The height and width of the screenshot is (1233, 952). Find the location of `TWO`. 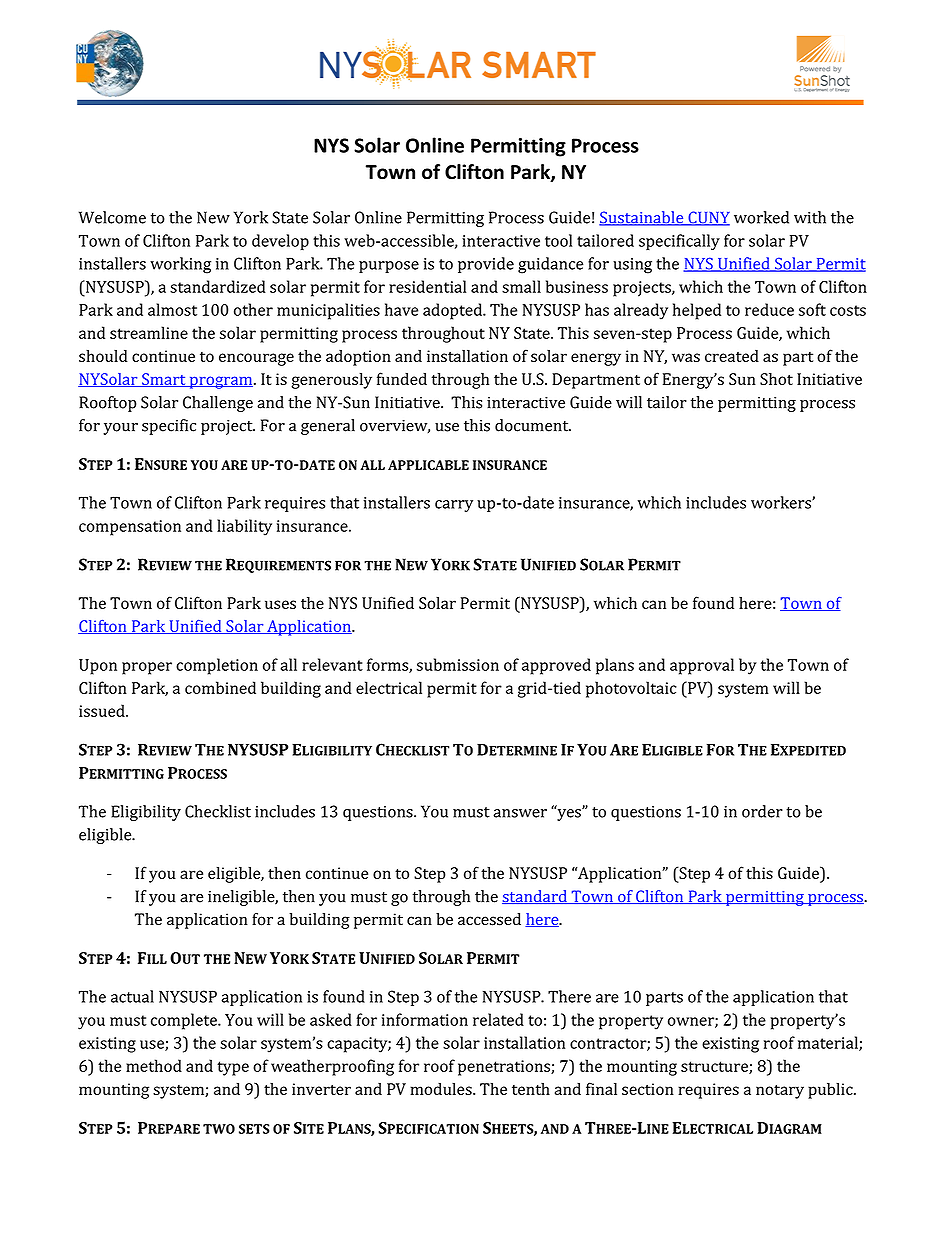

TWO is located at coordinates (219, 1129).
